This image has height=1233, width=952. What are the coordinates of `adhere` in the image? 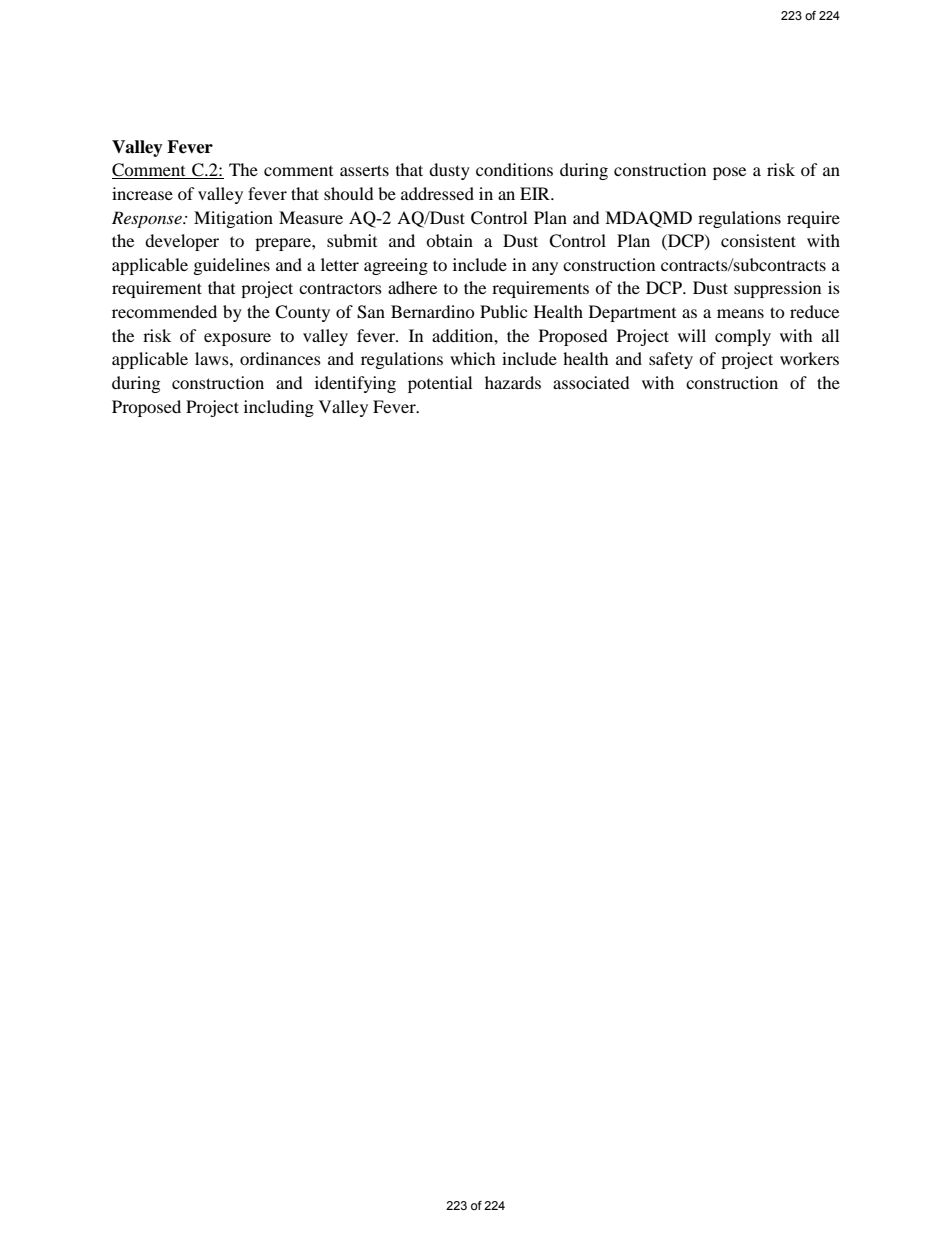 It's located at (412, 287).
